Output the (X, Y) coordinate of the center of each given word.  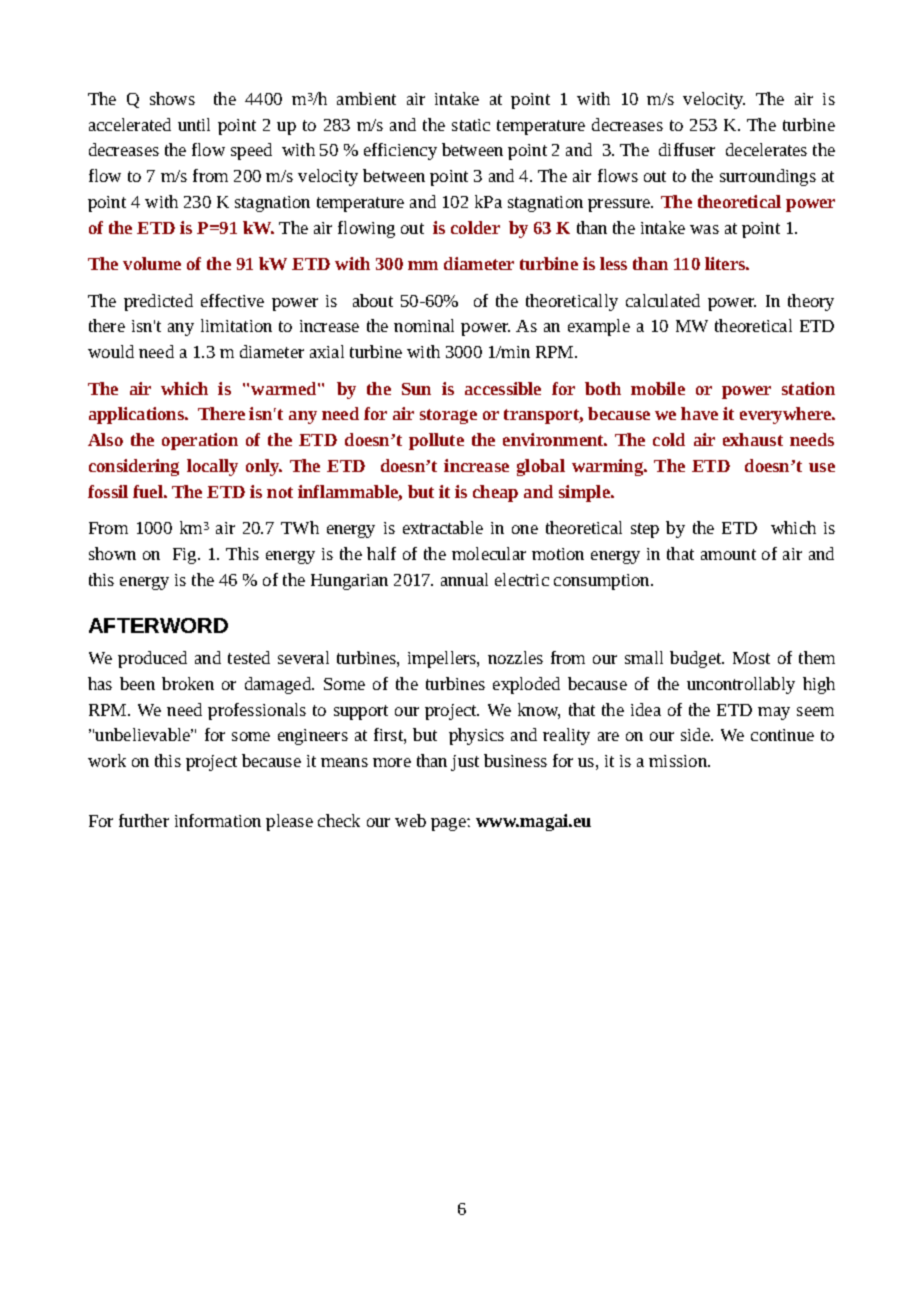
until (194, 124)
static (471, 125)
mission (679, 761)
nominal (424, 325)
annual (464, 579)
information (218, 820)
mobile (658, 388)
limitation (236, 325)
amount (728, 554)
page (449, 824)
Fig (186, 556)
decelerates (766, 149)
